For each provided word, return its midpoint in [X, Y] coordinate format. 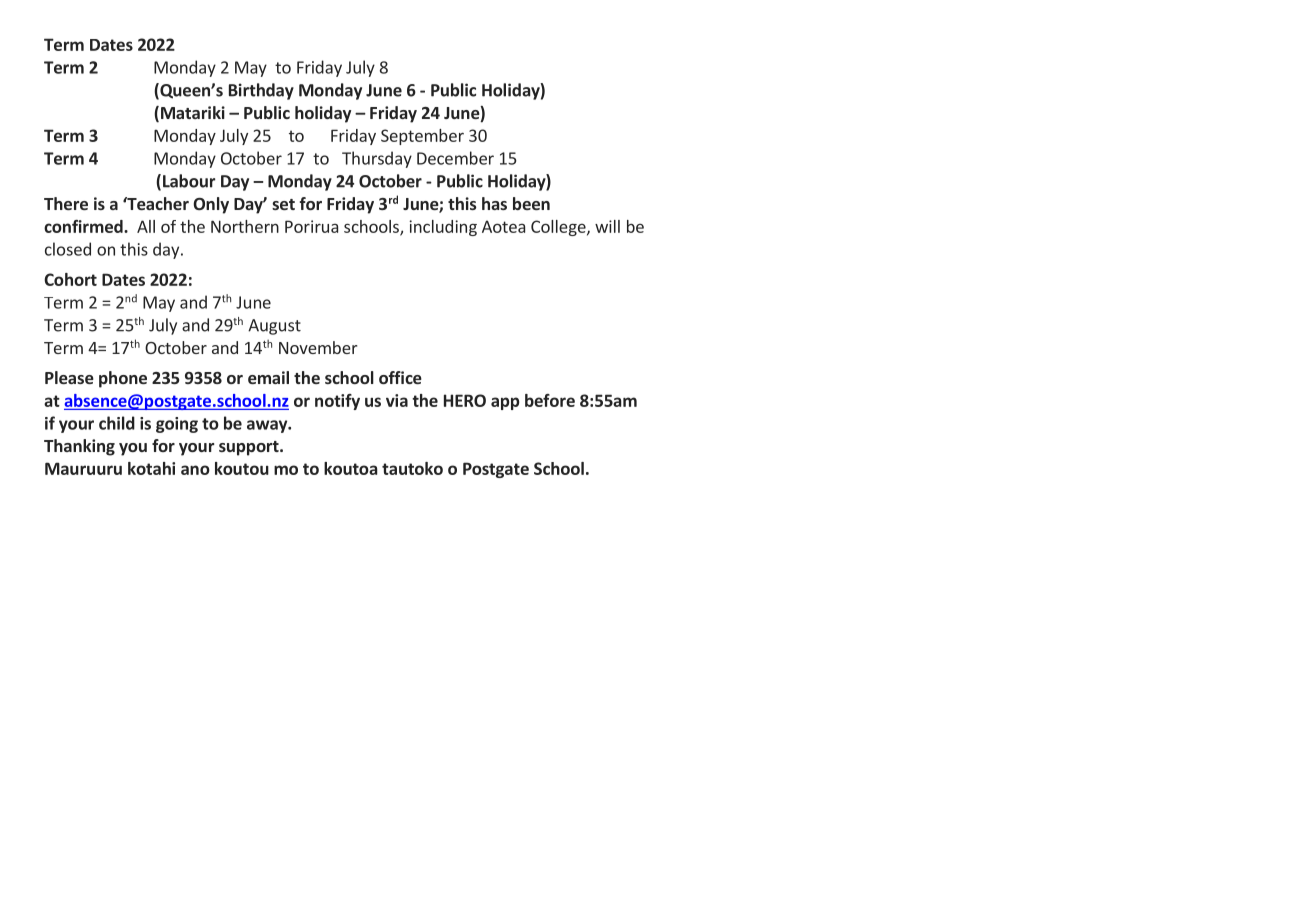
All [146, 226]
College [559, 228]
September [422, 137]
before [550, 400]
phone [123, 379]
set [283, 204]
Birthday [261, 91]
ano [195, 470]
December [455, 158]
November [318, 347]
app [505, 403]
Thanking [79, 447]
